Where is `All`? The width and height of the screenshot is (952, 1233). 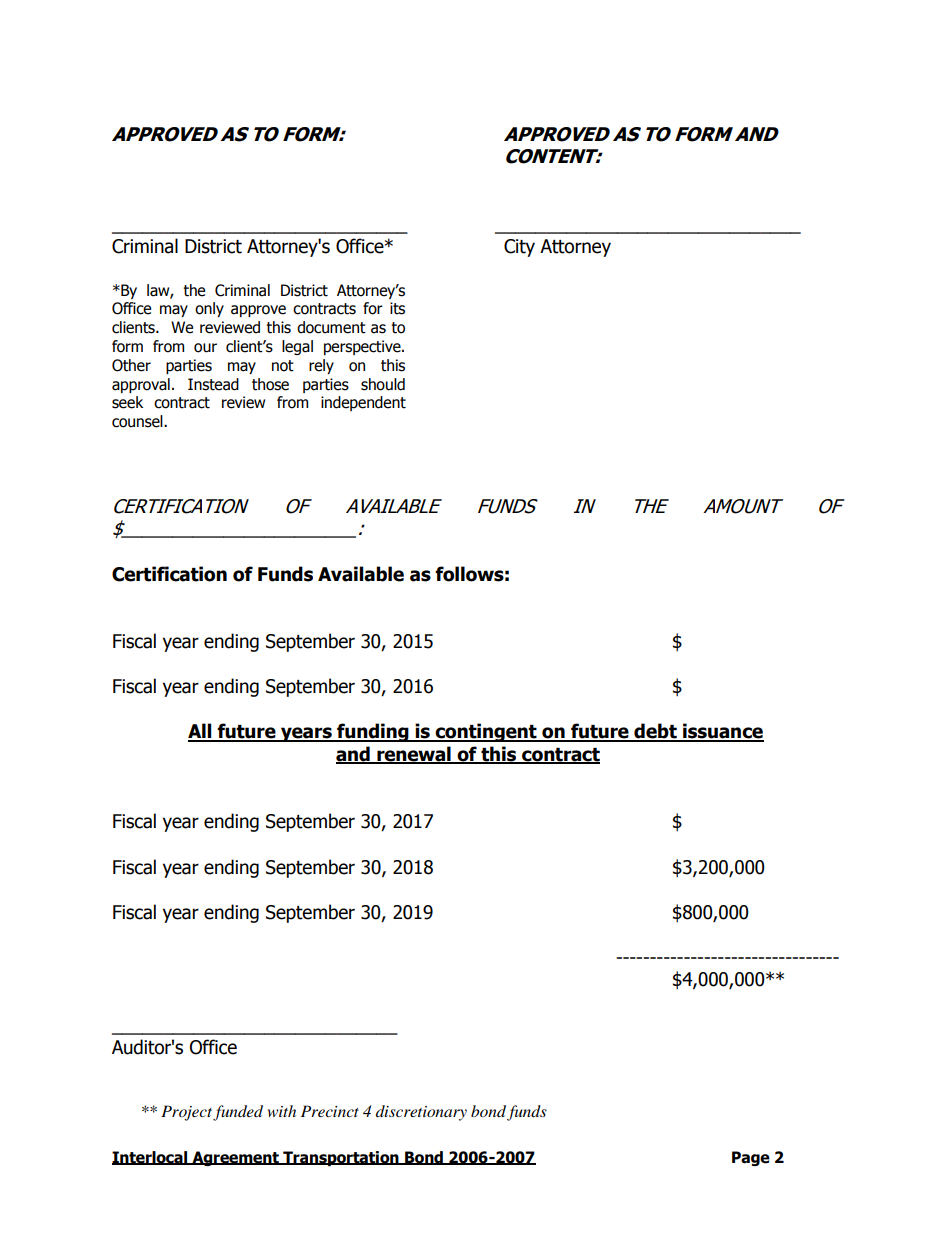
All is located at coordinates (201, 732).
